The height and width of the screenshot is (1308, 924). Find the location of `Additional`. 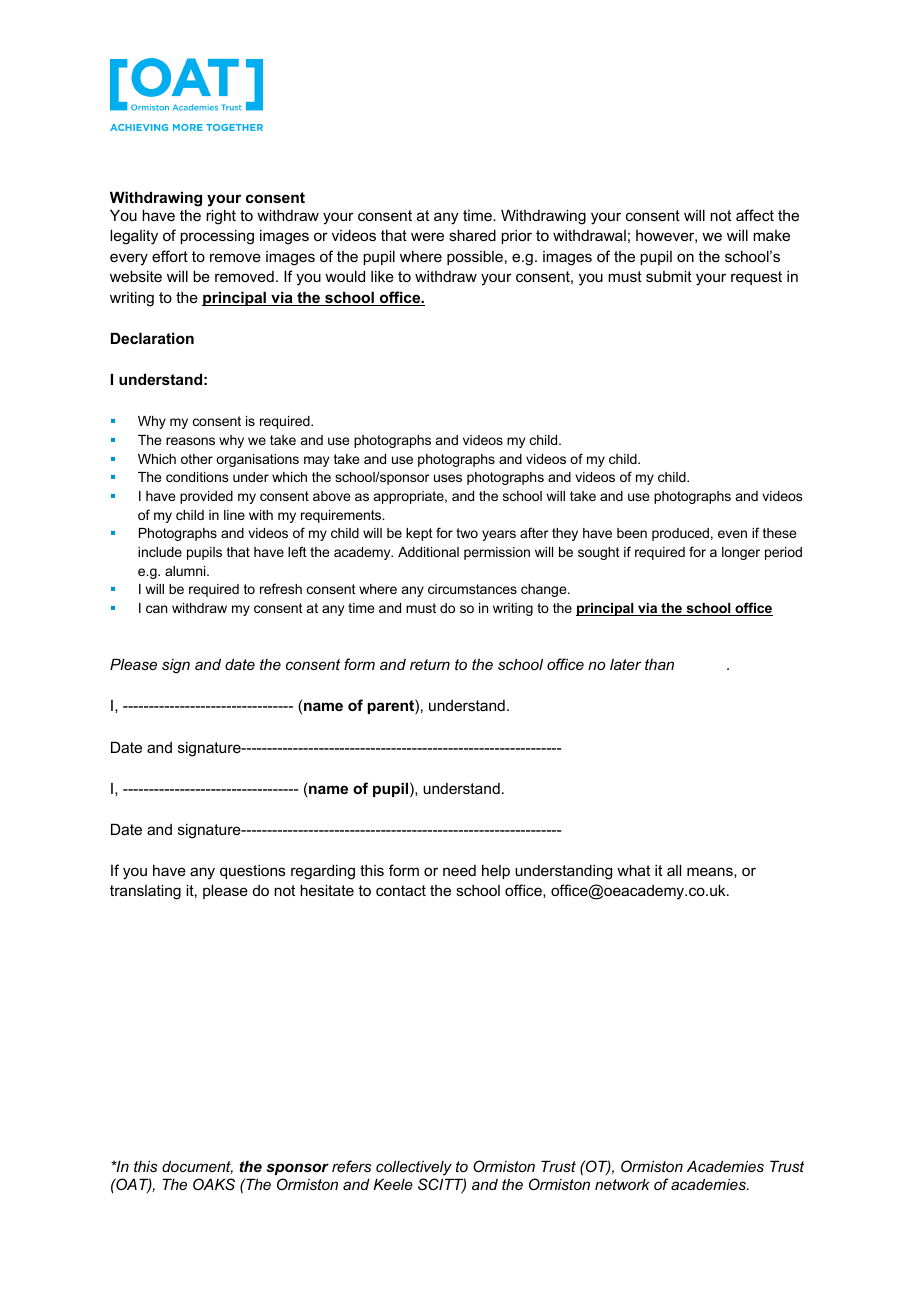

Additional is located at coordinates (428, 552).
